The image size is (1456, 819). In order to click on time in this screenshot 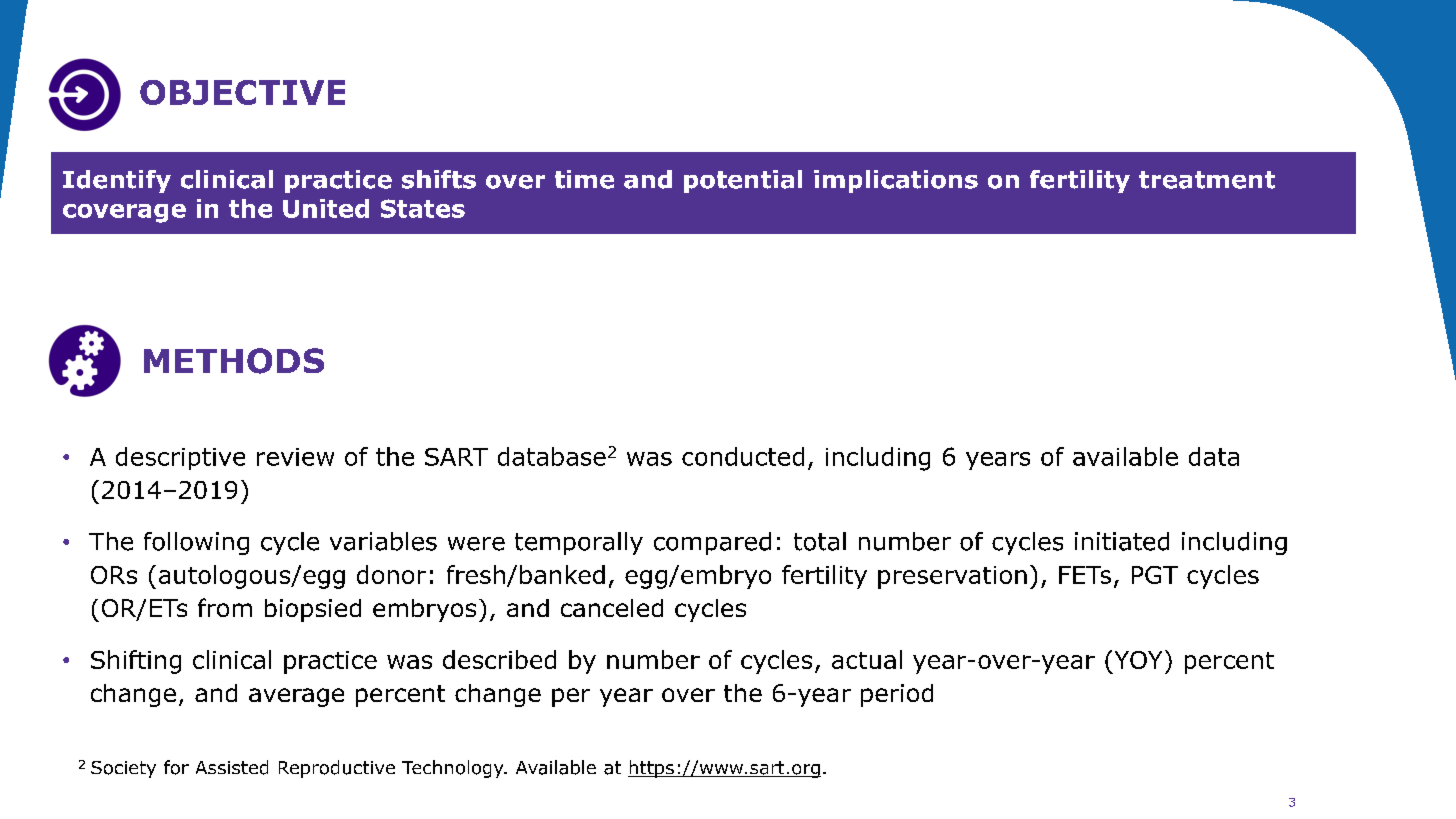, I will do `click(584, 179)`.
